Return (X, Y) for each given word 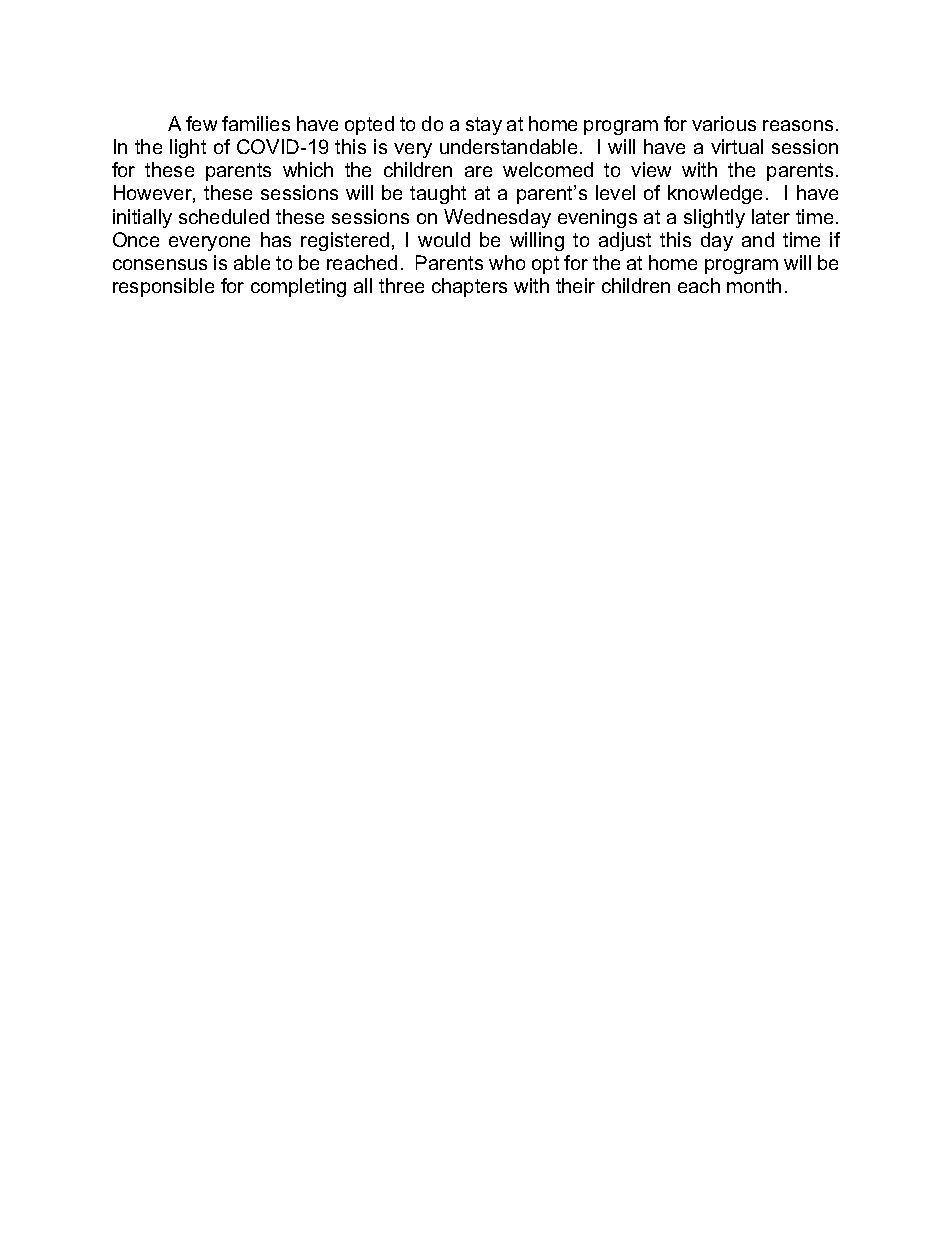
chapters (469, 287)
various (724, 123)
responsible (163, 287)
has (276, 239)
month (754, 285)
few (201, 123)
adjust (625, 241)
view (651, 169)
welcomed (548, 169)
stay (484, 126)
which (308, 169)
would (444, 239)
